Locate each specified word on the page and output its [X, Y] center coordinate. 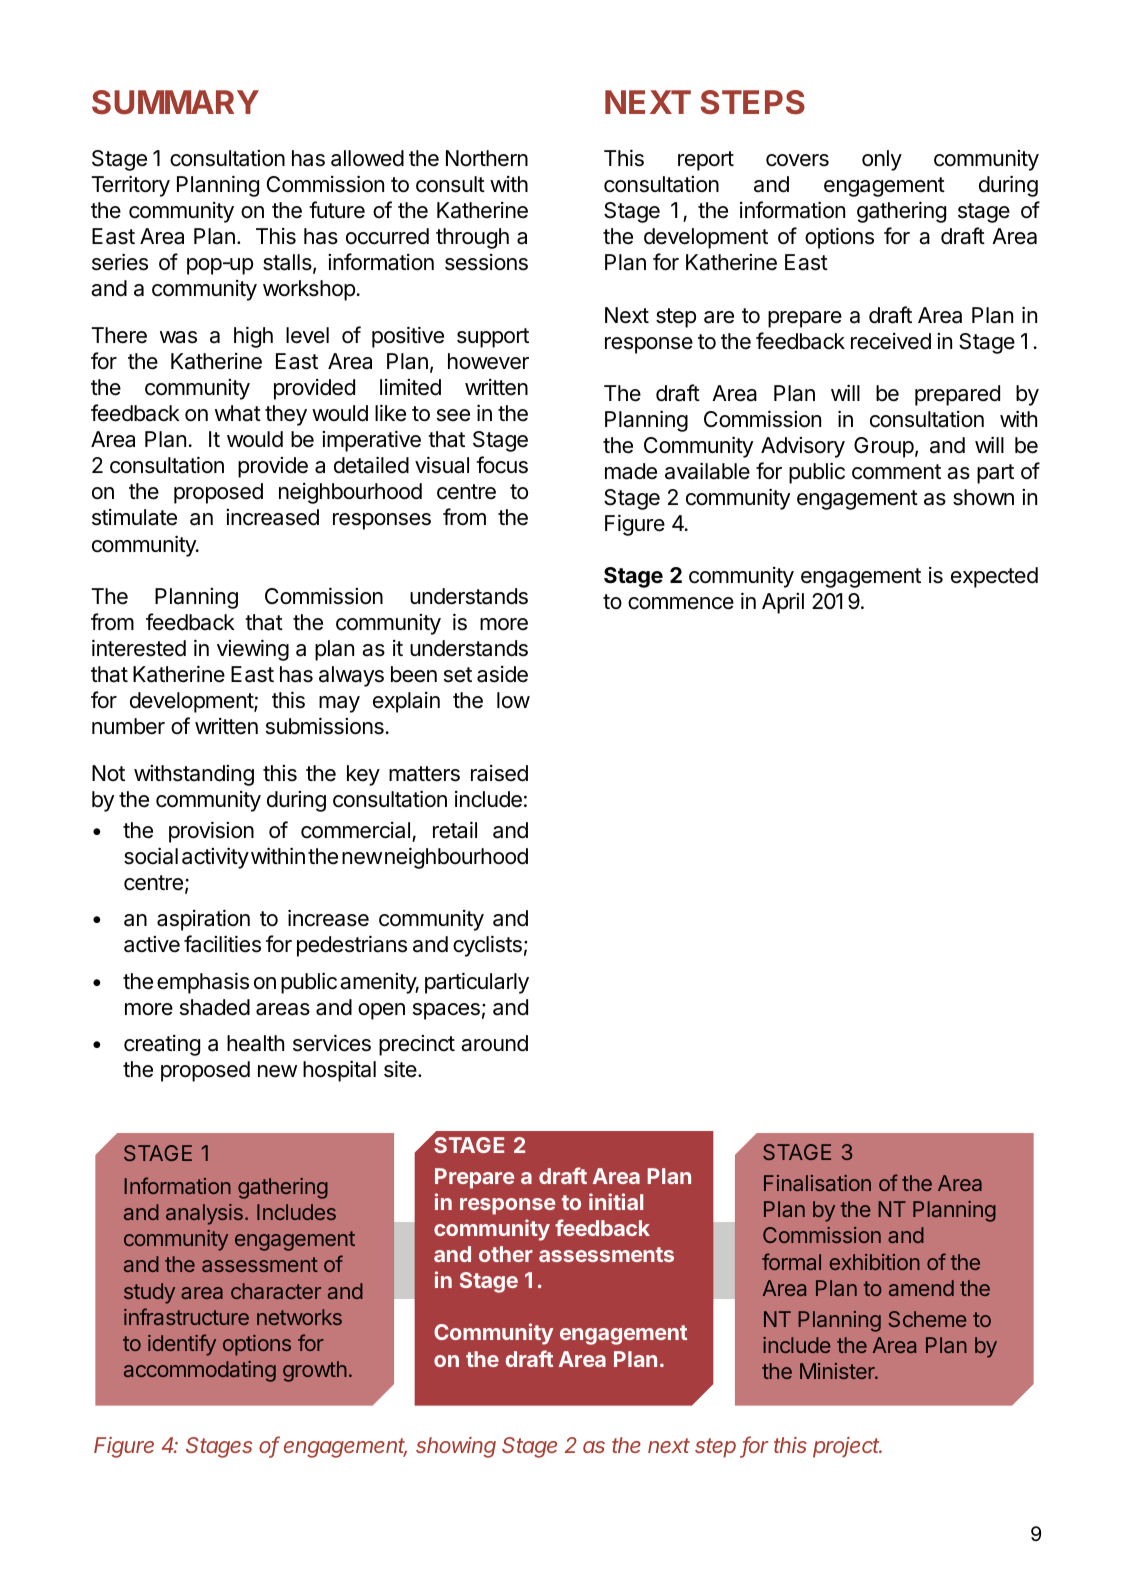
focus [502, 465]
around [494, 1043]
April [783, 603]
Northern [487, 158]
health [255, 1043]
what [238, 413]
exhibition [874, 1262]
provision [211, 832]
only [882, 160]
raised [499, 773]
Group [884, 447]
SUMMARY [175, 102]
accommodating [200, 1371]
